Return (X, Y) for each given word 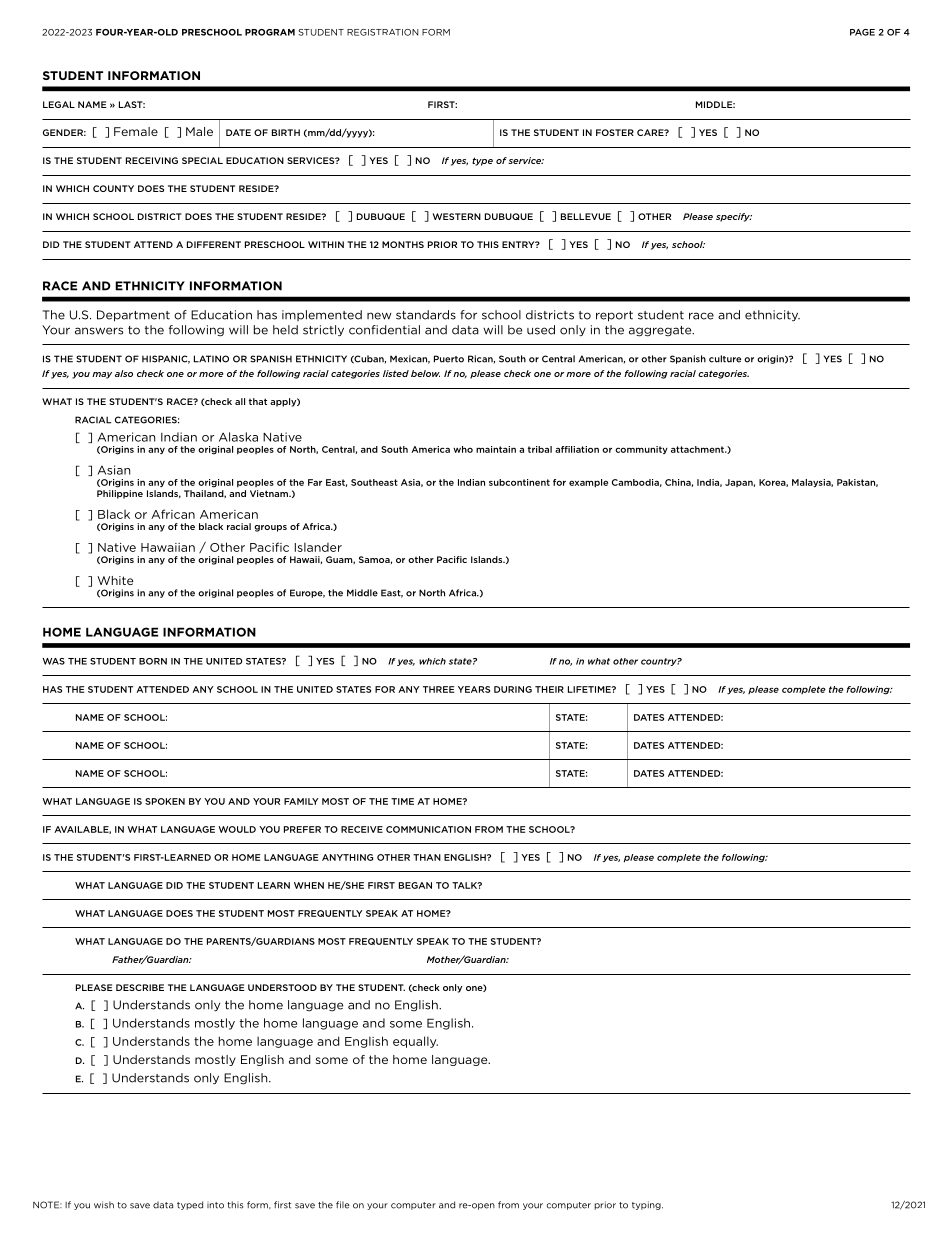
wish (104, 1205)
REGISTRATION (383, 32)
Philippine (120, 494)
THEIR (549, 689)
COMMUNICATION (428, 829)
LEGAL (59, 104)
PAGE (862, 32)
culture (725, 359)
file (343, 1205)
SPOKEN (165, 801)
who (463, 449)
